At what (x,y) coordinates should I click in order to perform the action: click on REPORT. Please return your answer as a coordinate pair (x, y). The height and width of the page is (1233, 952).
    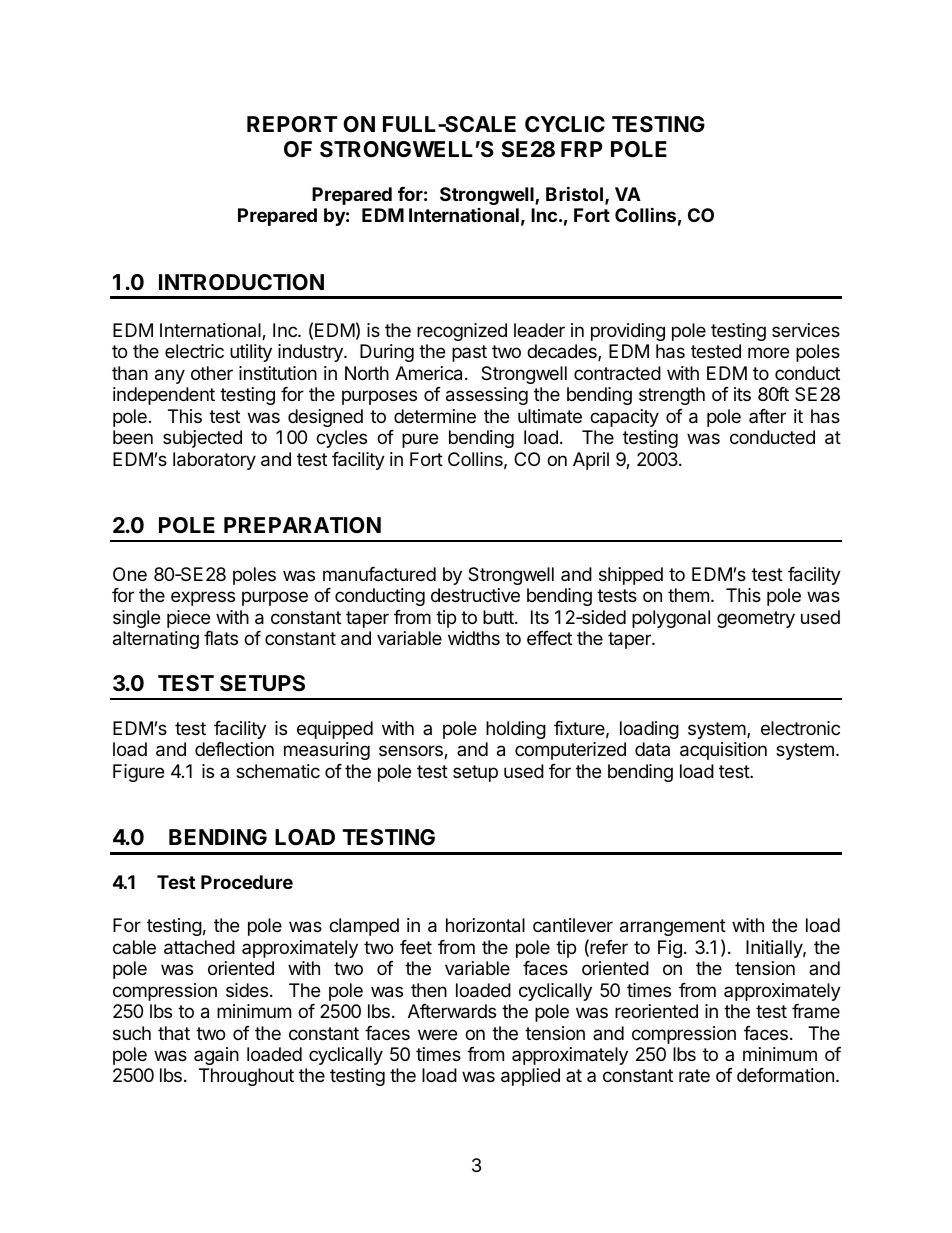
    Looking at the image, I should click on (292, 124).
